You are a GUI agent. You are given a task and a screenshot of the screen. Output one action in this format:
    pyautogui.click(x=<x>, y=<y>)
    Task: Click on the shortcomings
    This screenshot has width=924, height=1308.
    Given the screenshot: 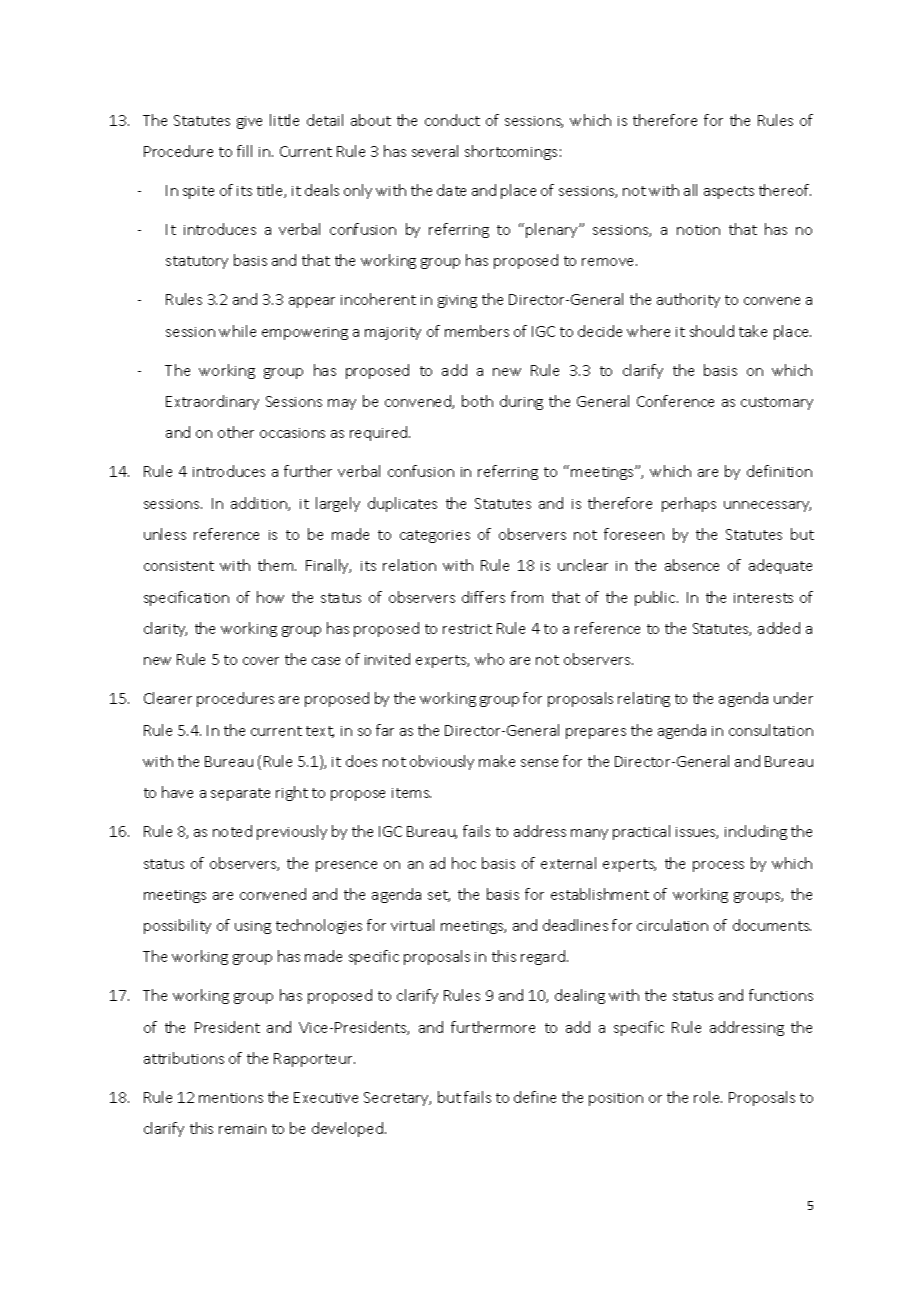 What is the action you would take?
    pyautogui.click(x=511, y=152)
